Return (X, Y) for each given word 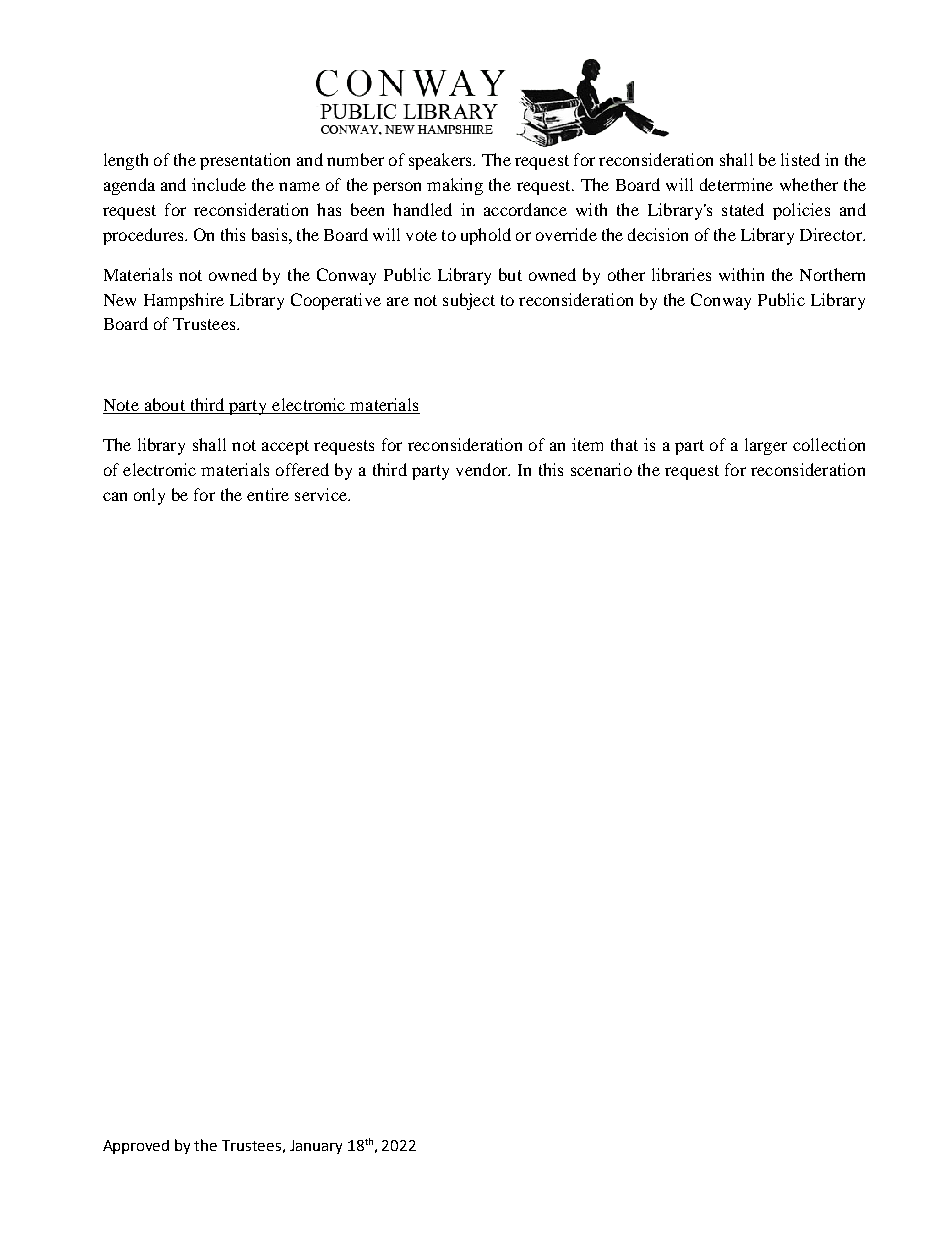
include (219, 184)
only (149, 496)
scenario (601, 469)
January (316, 1147)
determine (736, 184)
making (455, 186)
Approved (136, 1147)
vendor (483, 469)
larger (766, 446)
